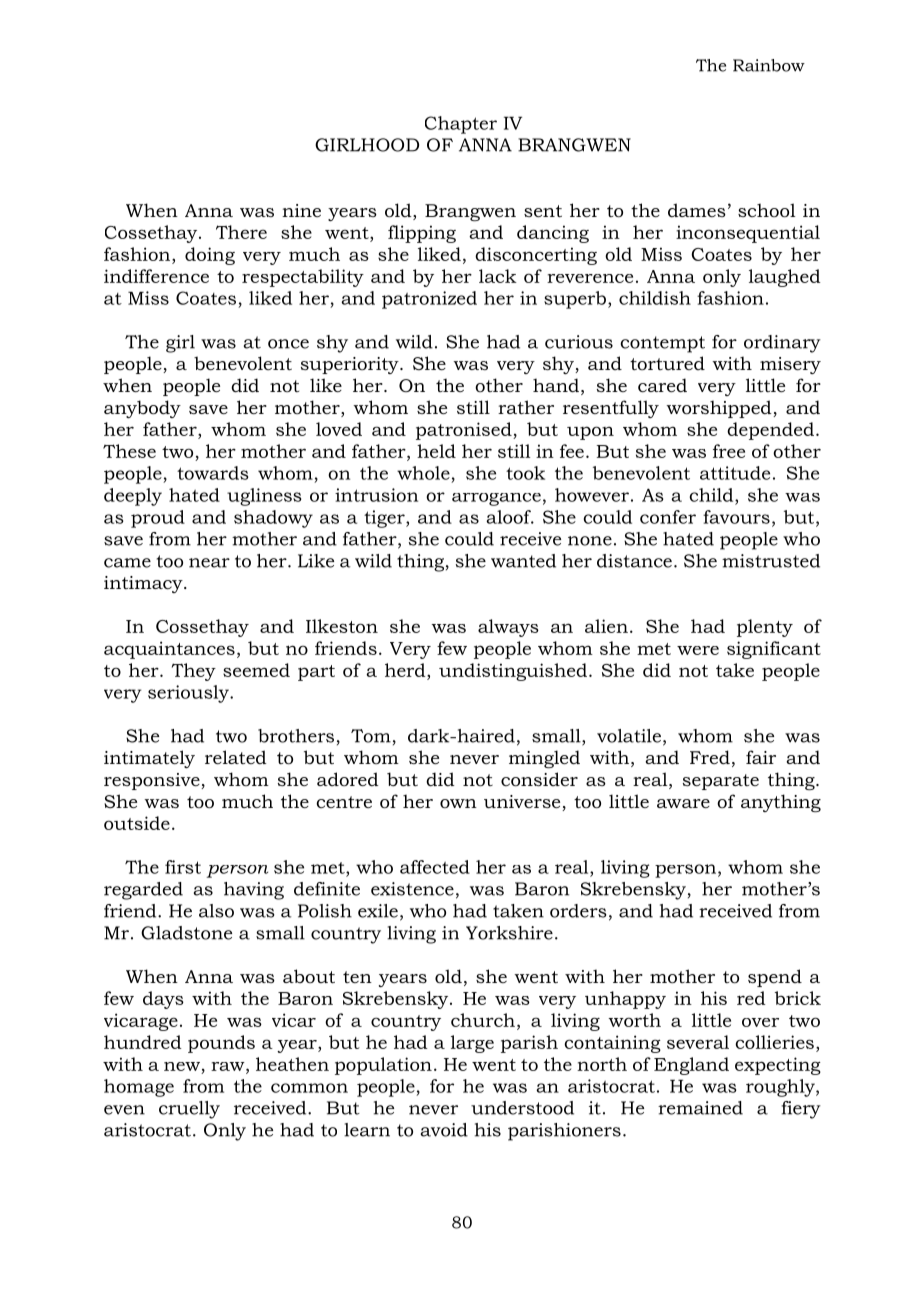  What do you see at coordinates (189, 1110) in the page?
I see `cruelly` at bounding box center [189, 1110].
